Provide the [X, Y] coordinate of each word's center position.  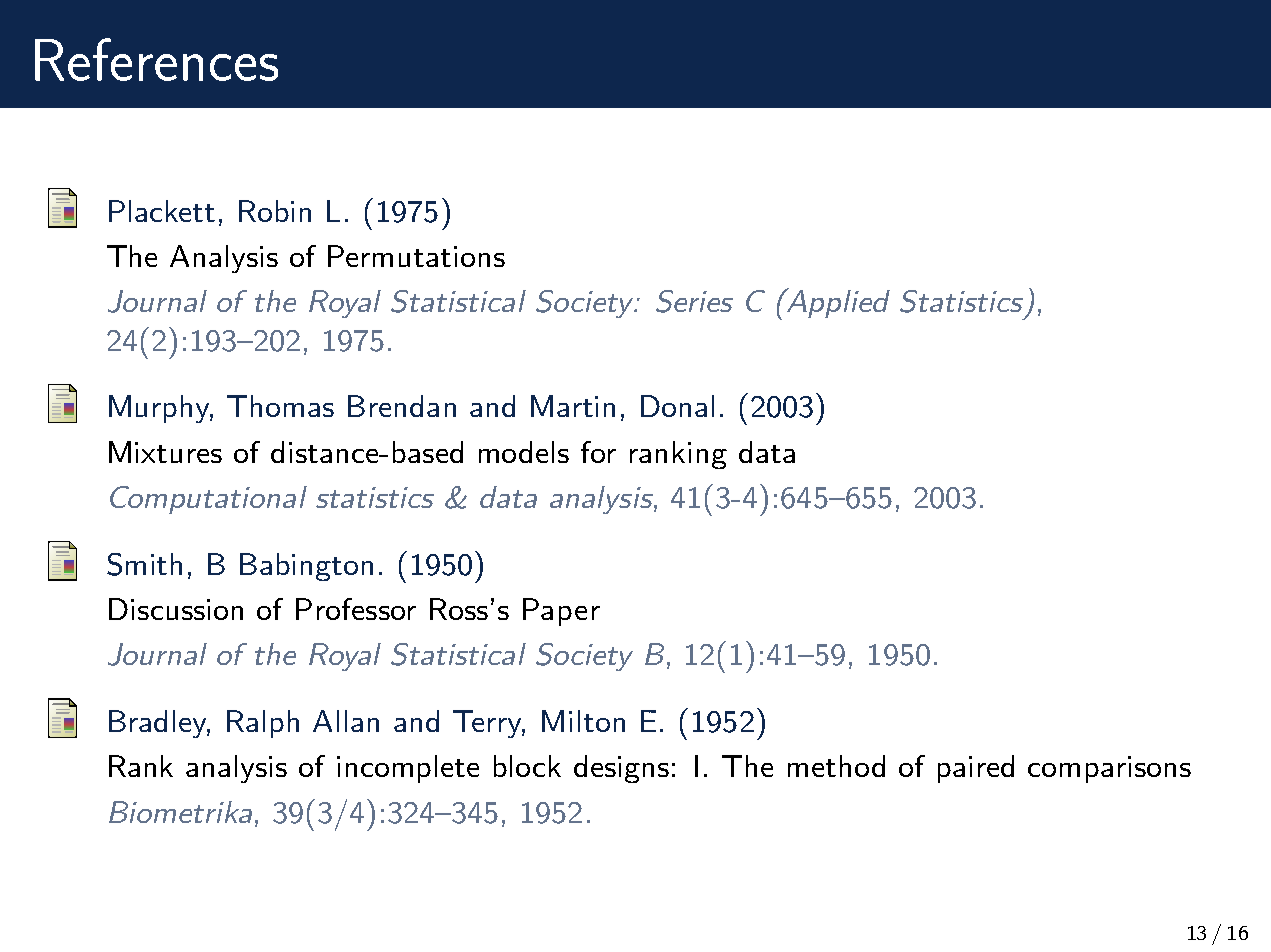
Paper [561, 612]
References [156, 59]
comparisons [1109, 769]
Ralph [263, 724]
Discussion [176, 609]
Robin [275, 211]
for [598, 452]
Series [694, 301]
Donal [677, 406]
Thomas [280, 406]
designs [621, 769]
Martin [573, 406]
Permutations [416, 256]
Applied [837, 303]
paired [976, 769]
